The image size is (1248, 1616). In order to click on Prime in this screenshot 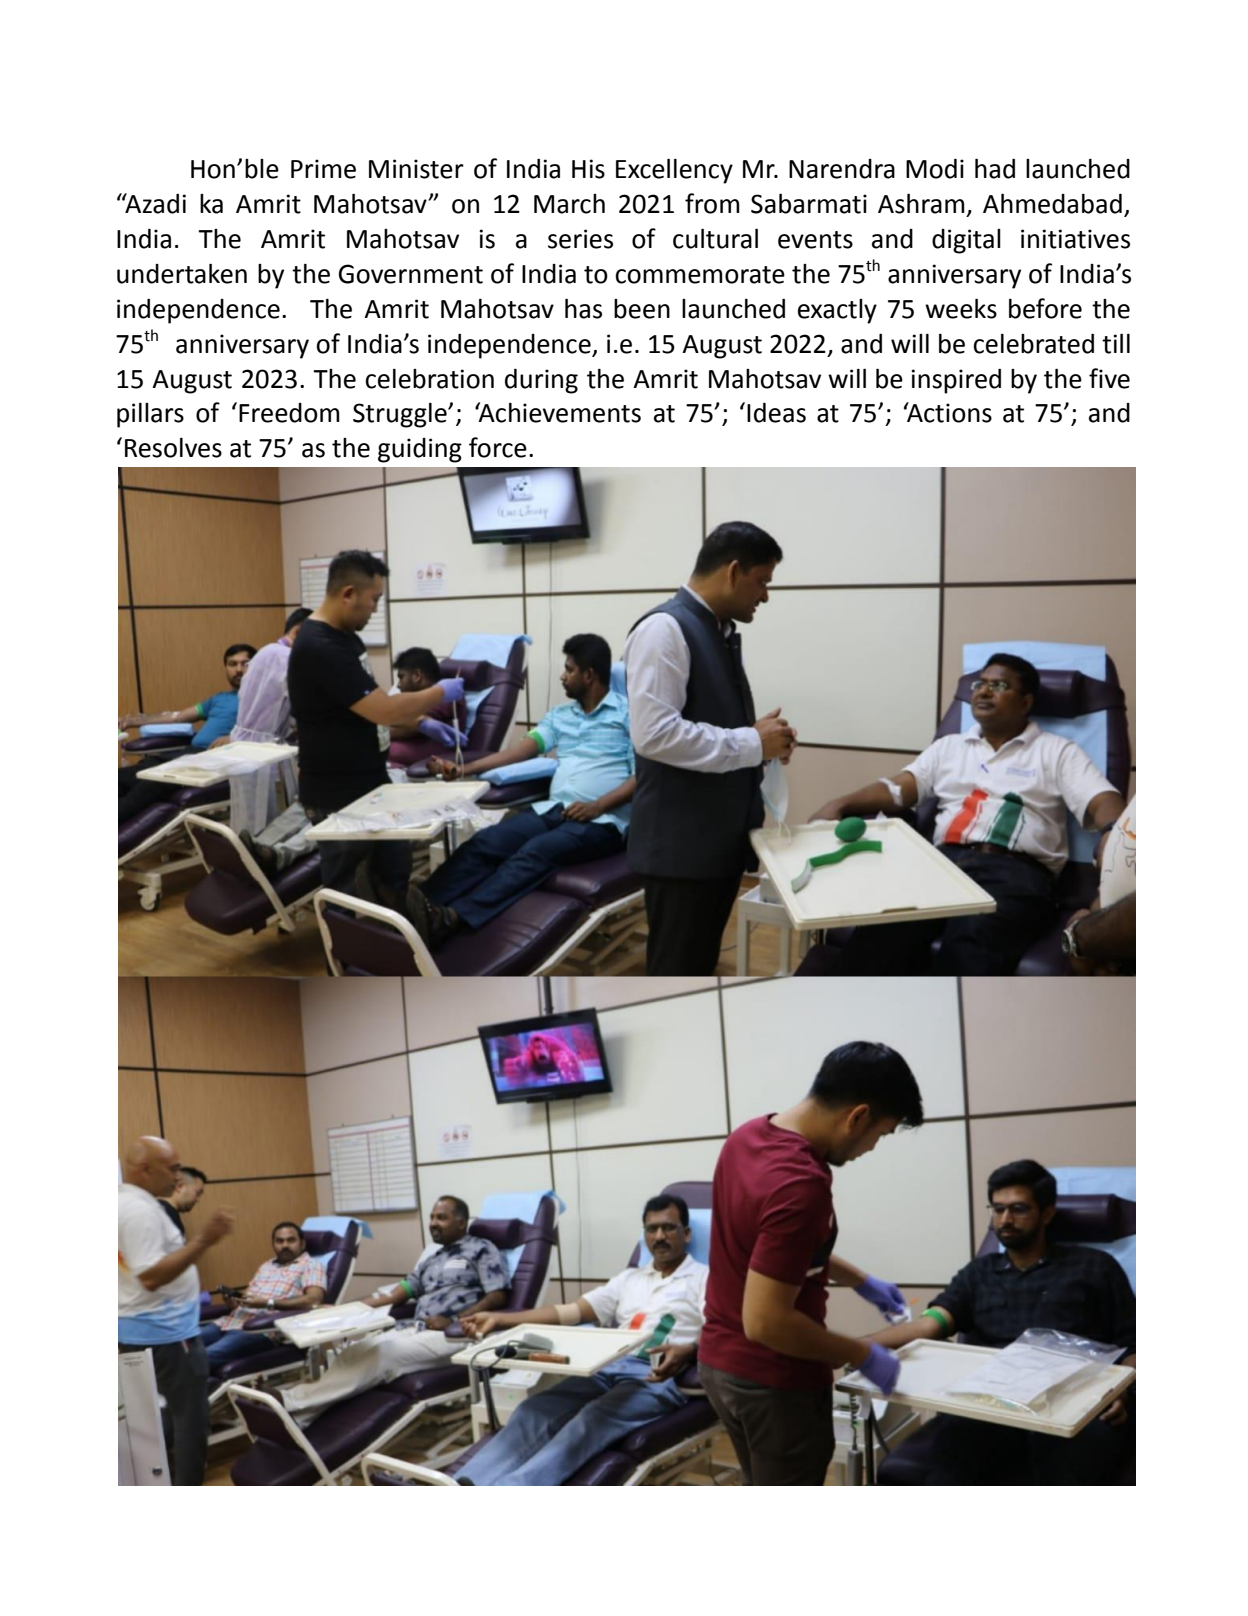, I will do `click(323, 169)`.
